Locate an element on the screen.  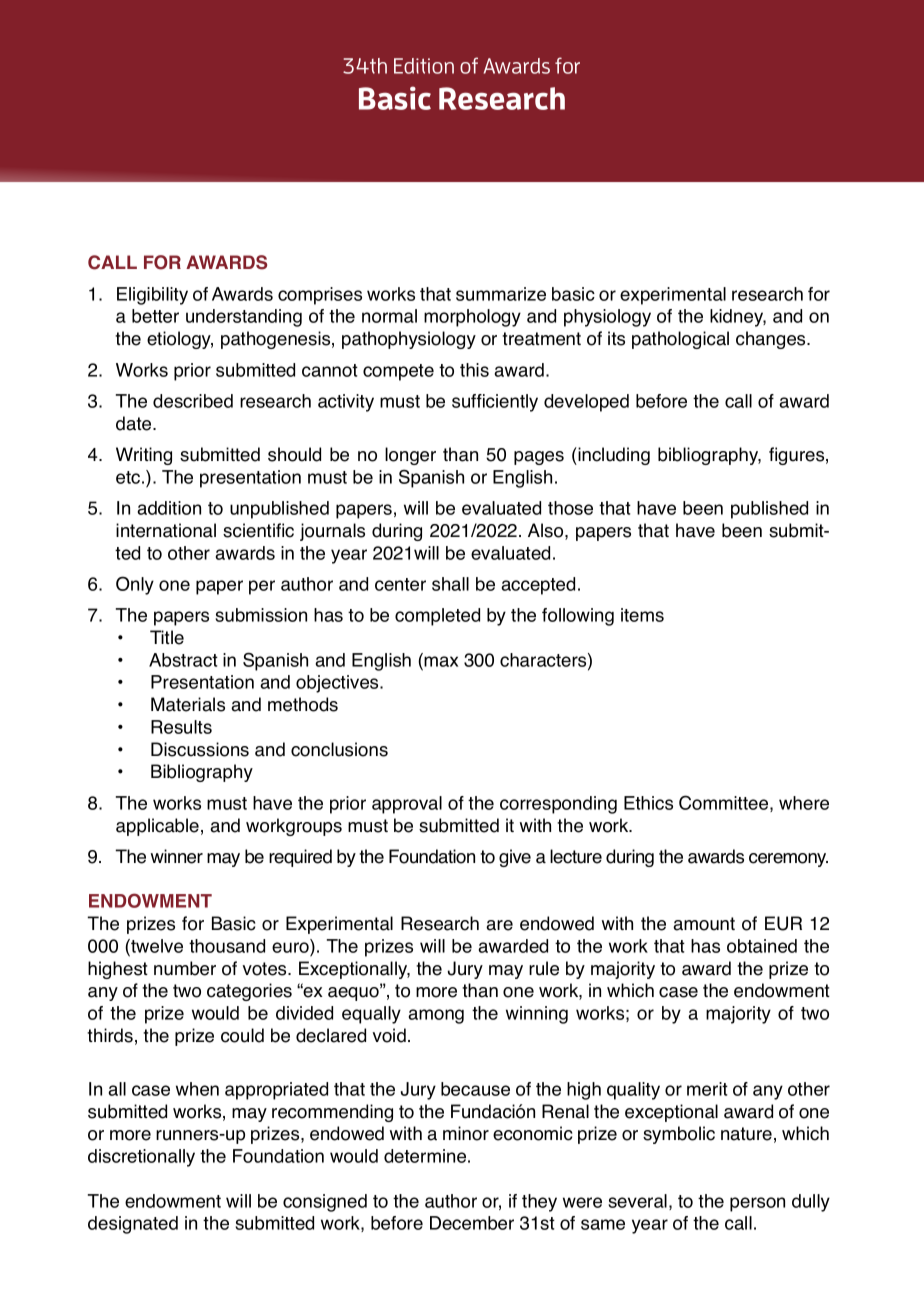
designated is located at coordinates (133, 1225).
